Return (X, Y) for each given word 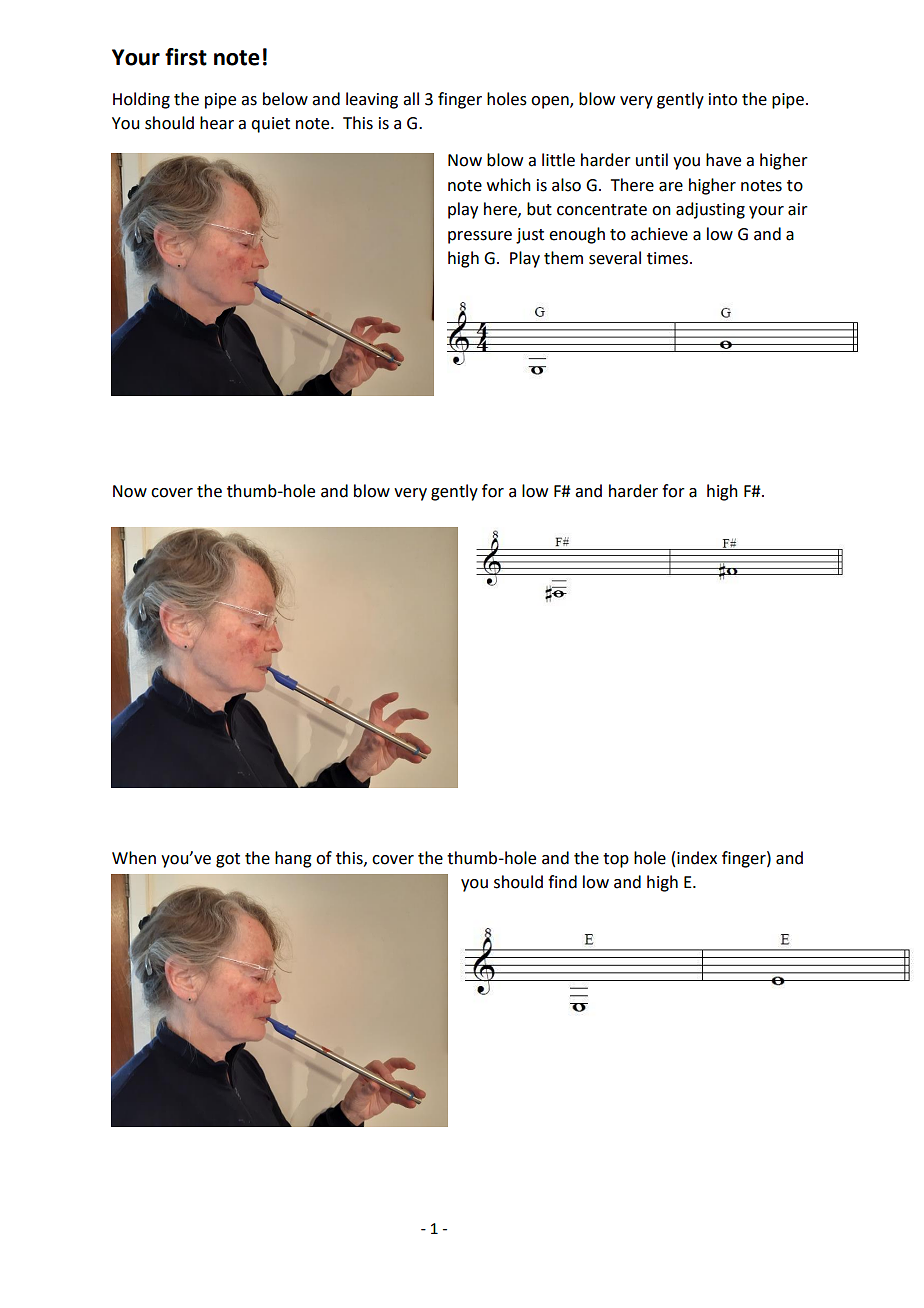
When (134, 858)
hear (217, 123)
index (697, 858)
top (616, 860)
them (563, 258)
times (669, 258)
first (186, 57)
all (411, 99)
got (228, 860)
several (615, 258)
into (723, 99)
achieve (659, 234)
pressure (480, 237)
